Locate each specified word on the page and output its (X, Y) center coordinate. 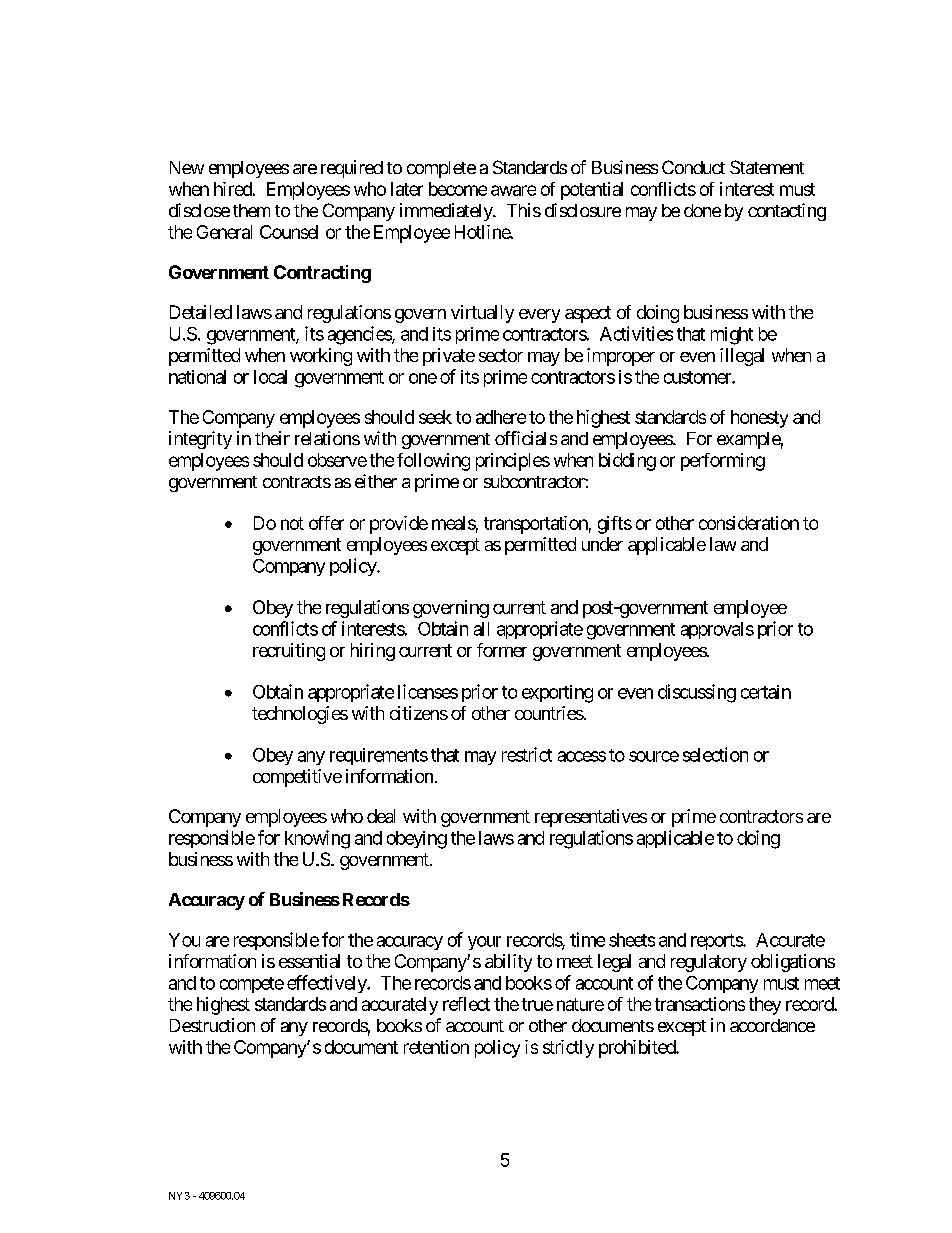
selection (715, 754)
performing (723, 462)
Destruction (212, 1025)
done (702, 210)
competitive (297, 778)
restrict (527, 754)
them (251, 210)
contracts (297, 482)
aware (513, 190)
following (433, 462)
